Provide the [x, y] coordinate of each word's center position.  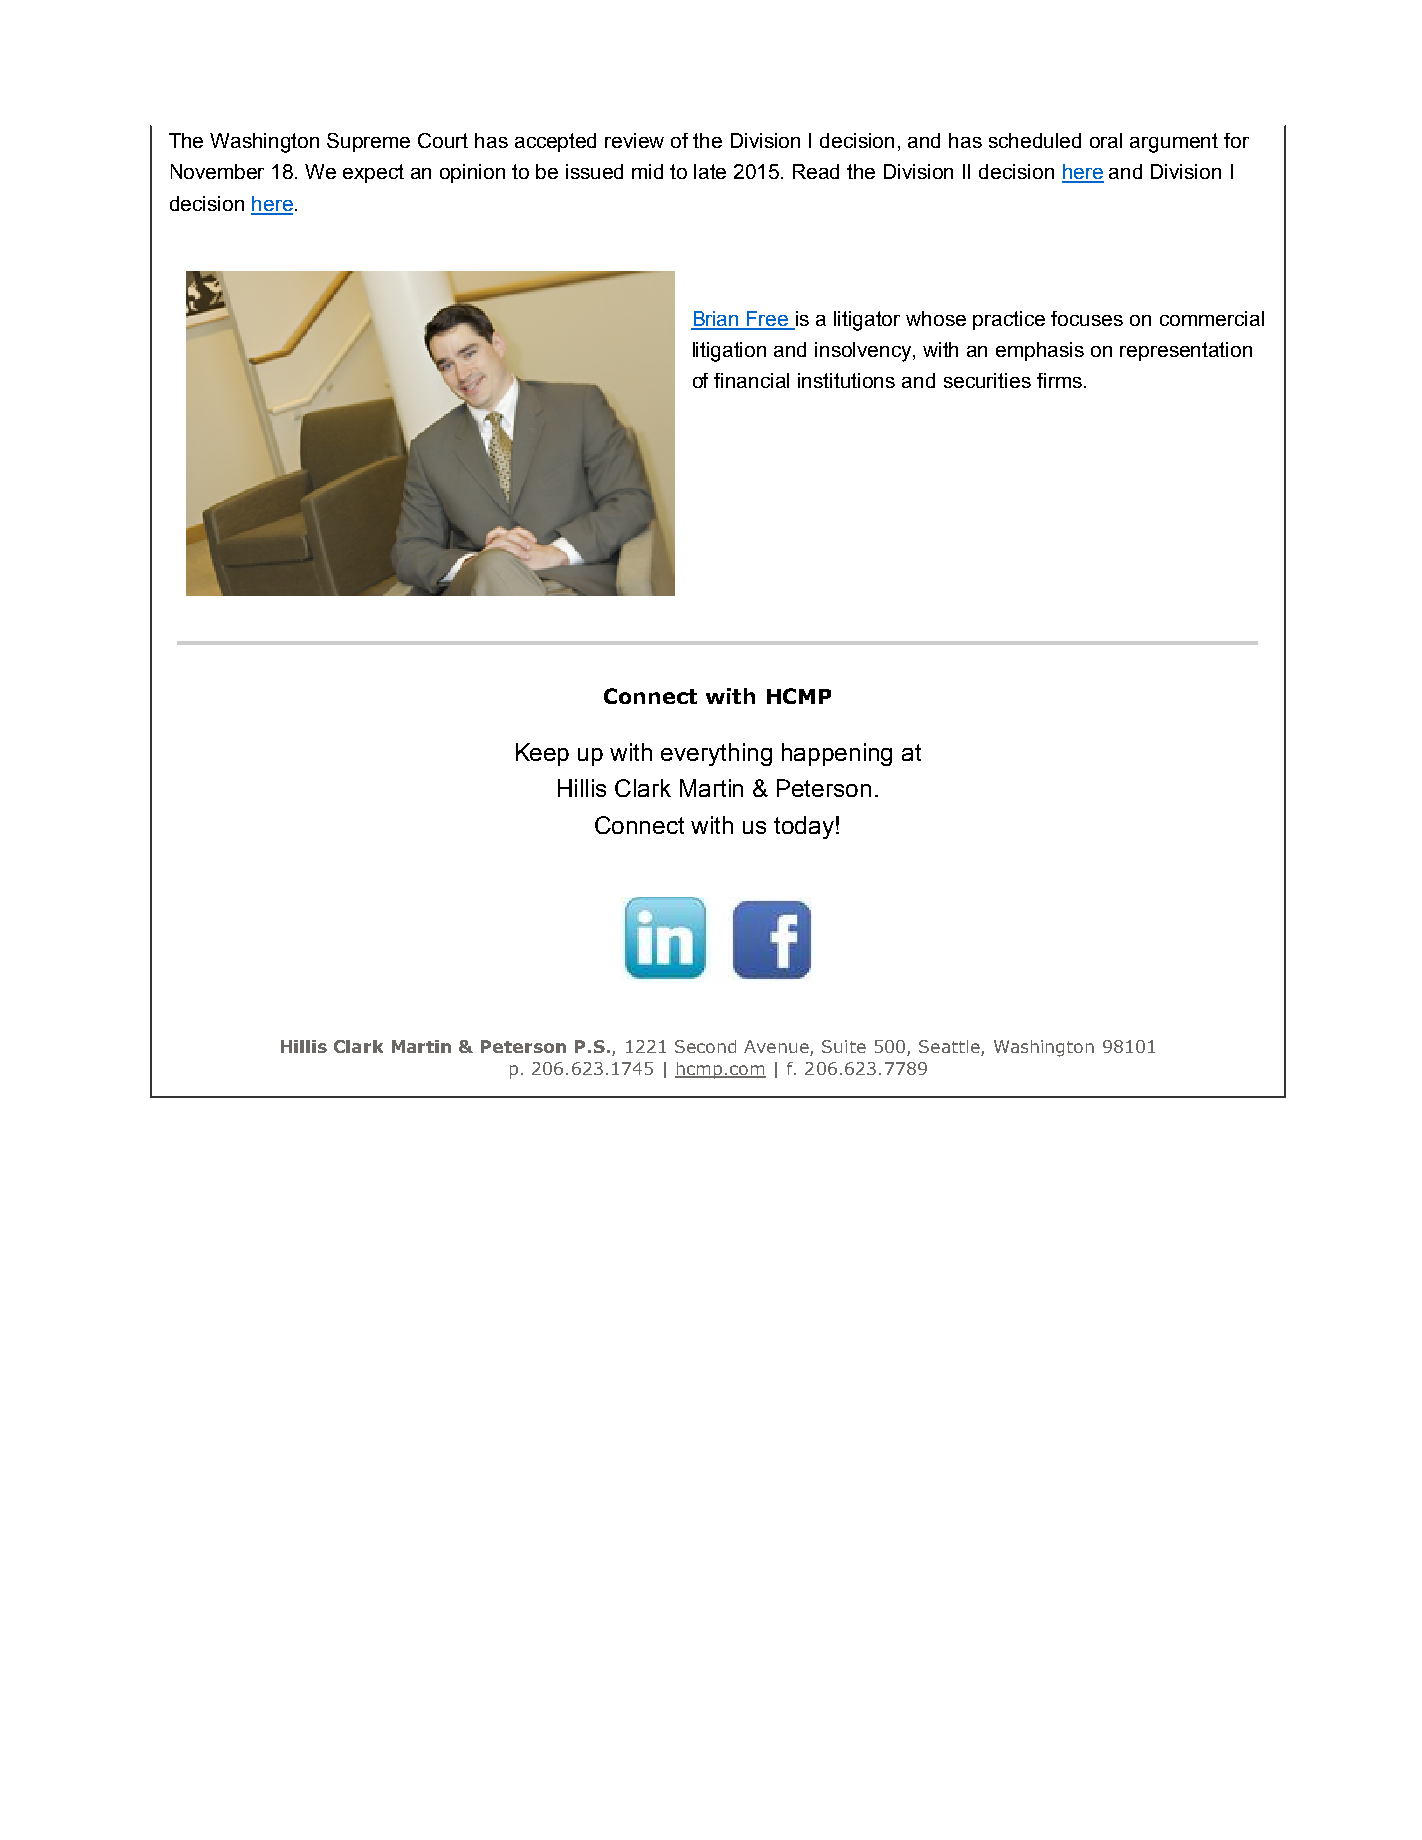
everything [716, 754]
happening [837, 754]
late [710, 171]
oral [1106, 140]
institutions [846, 380]
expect [373, 173]
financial [751, 380]
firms [1059, 380]
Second [705, 1046]
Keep [542, 754]
